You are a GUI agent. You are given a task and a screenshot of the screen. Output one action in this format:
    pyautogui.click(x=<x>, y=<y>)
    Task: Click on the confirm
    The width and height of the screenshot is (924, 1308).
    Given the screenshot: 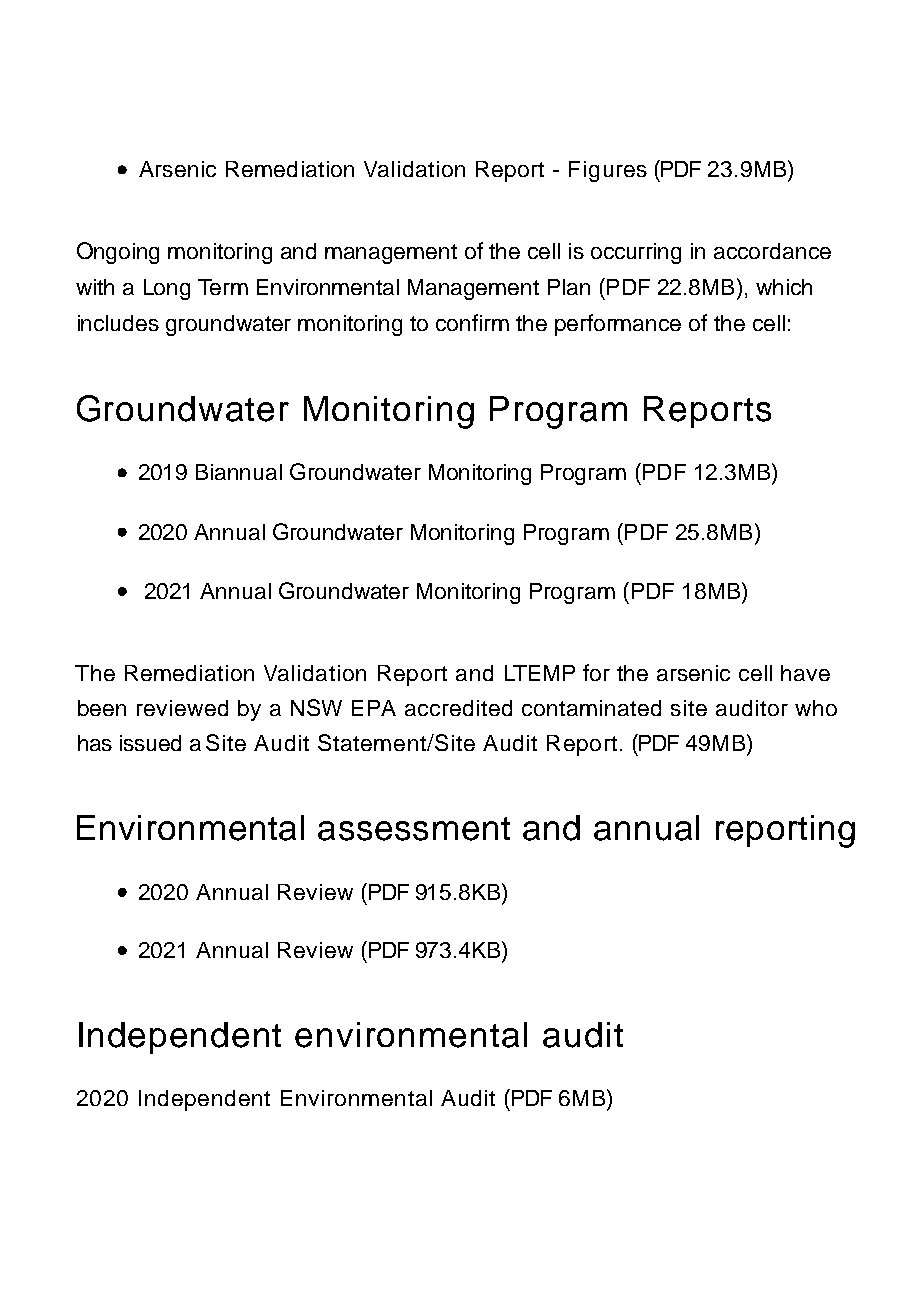 What is the action you would take?
    pyautogui.click(x=472, y=322)
